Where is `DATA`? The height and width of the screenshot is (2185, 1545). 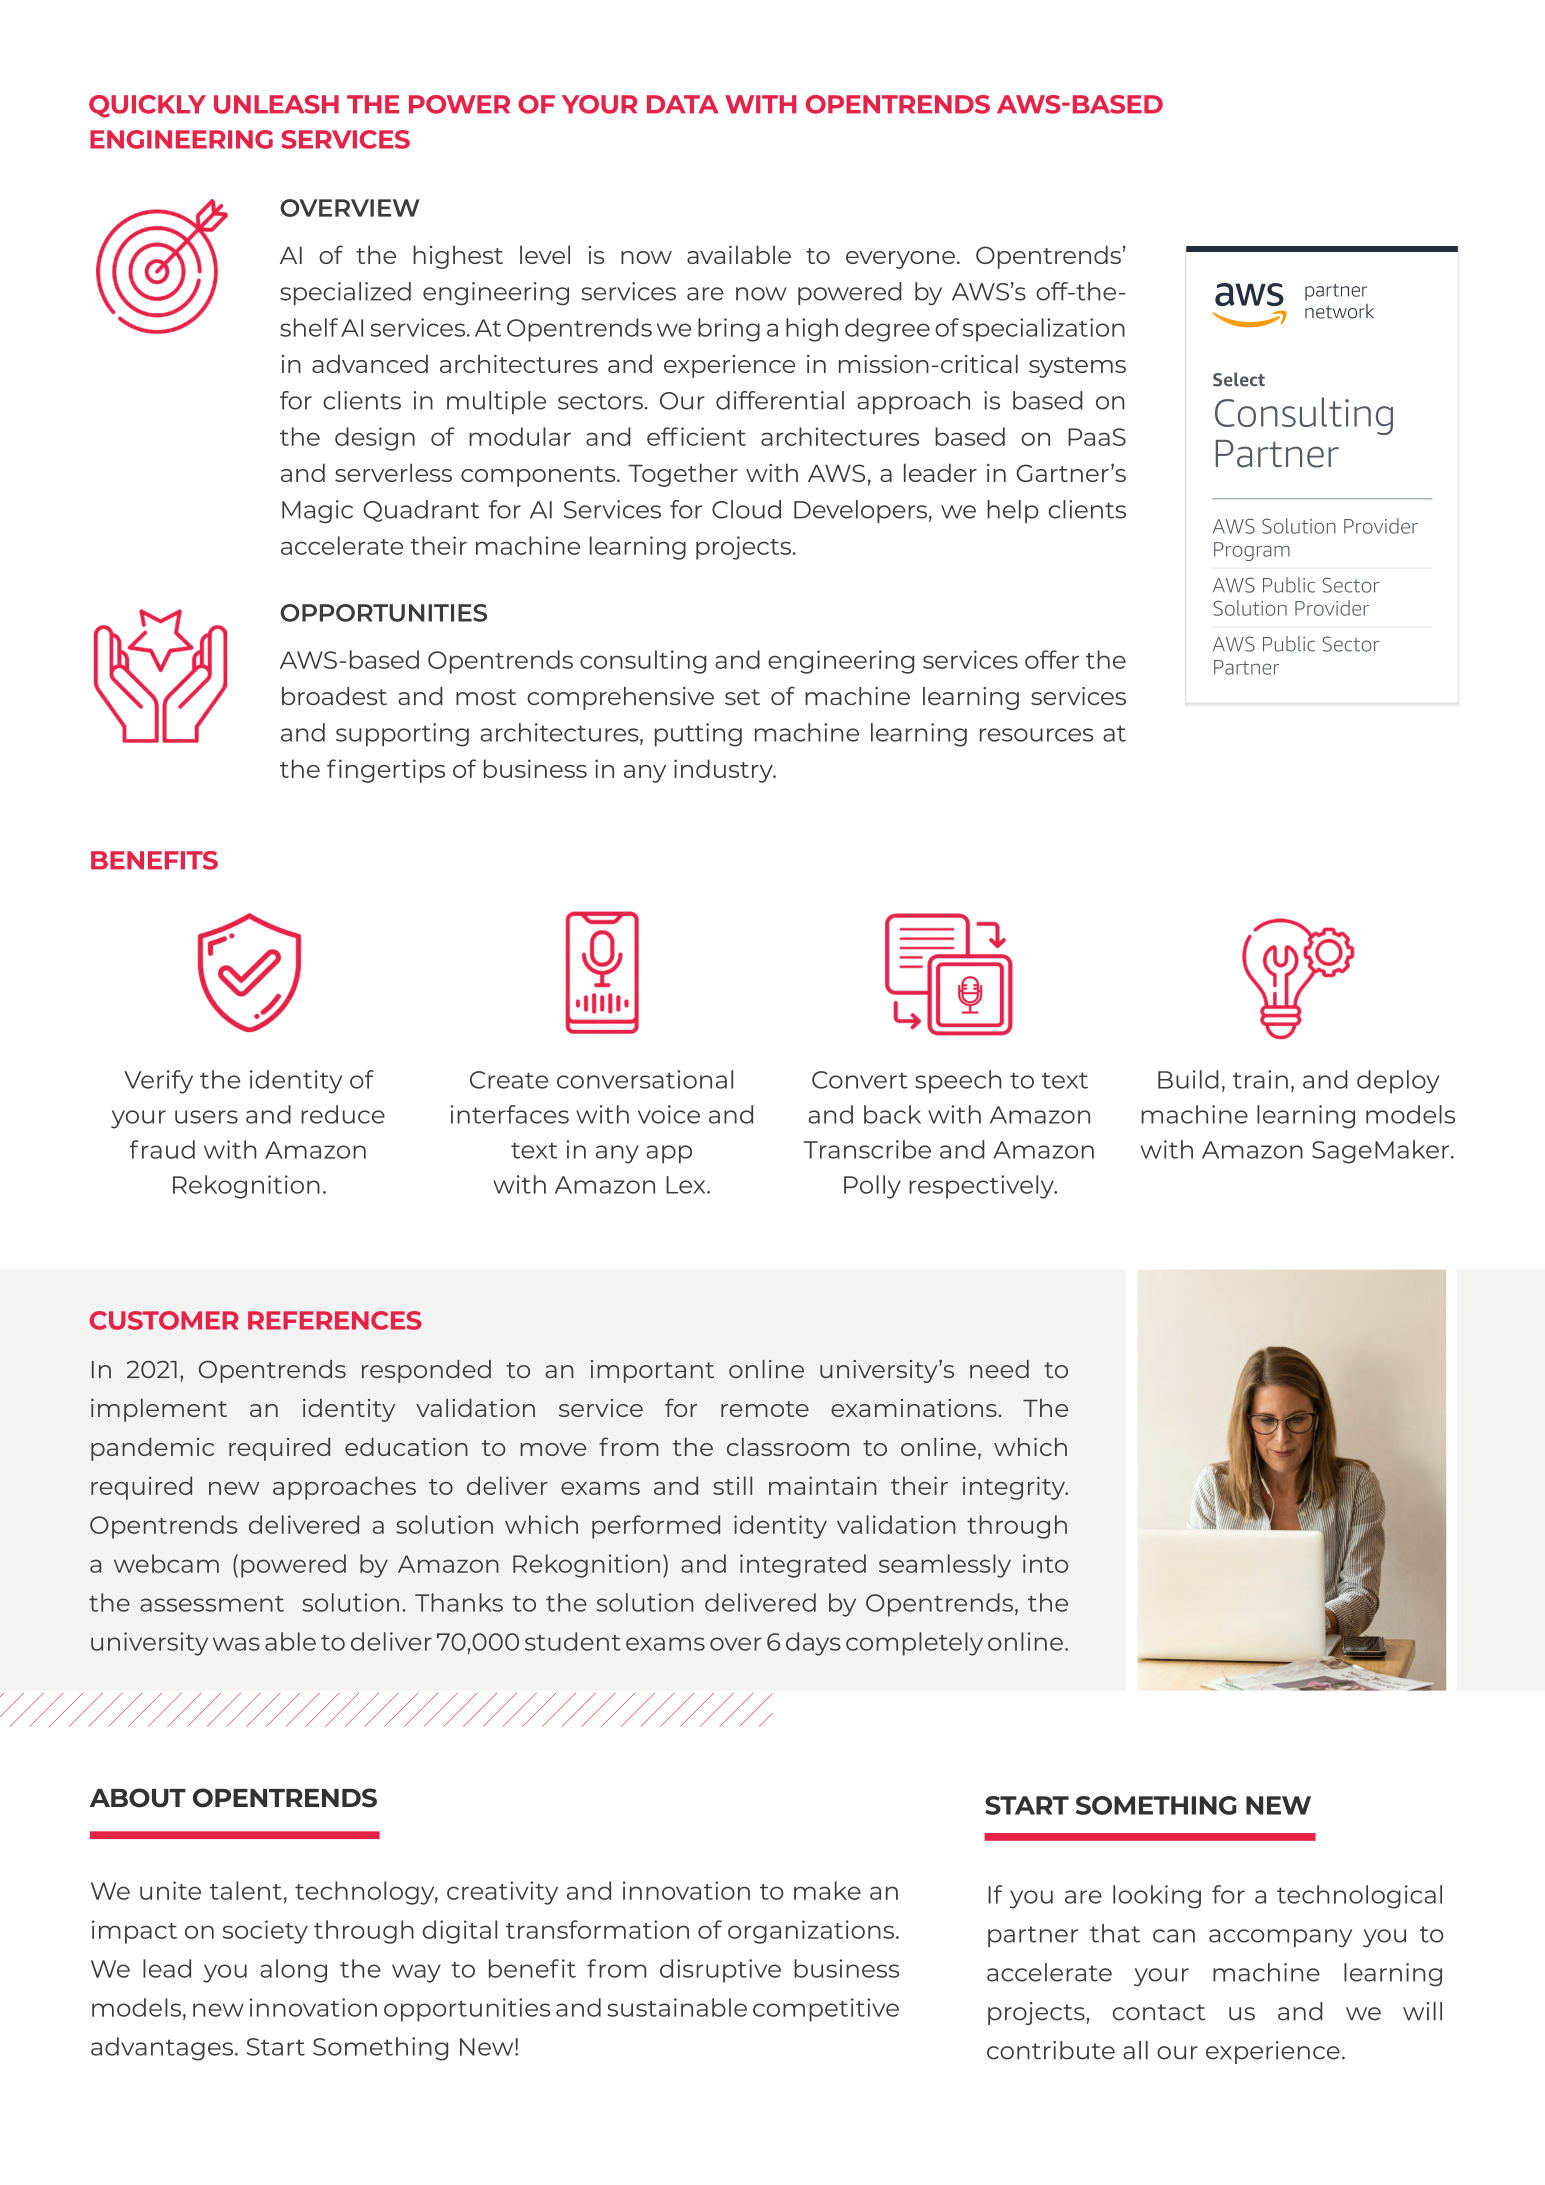
DATA is located at coordinates (682, 104).
